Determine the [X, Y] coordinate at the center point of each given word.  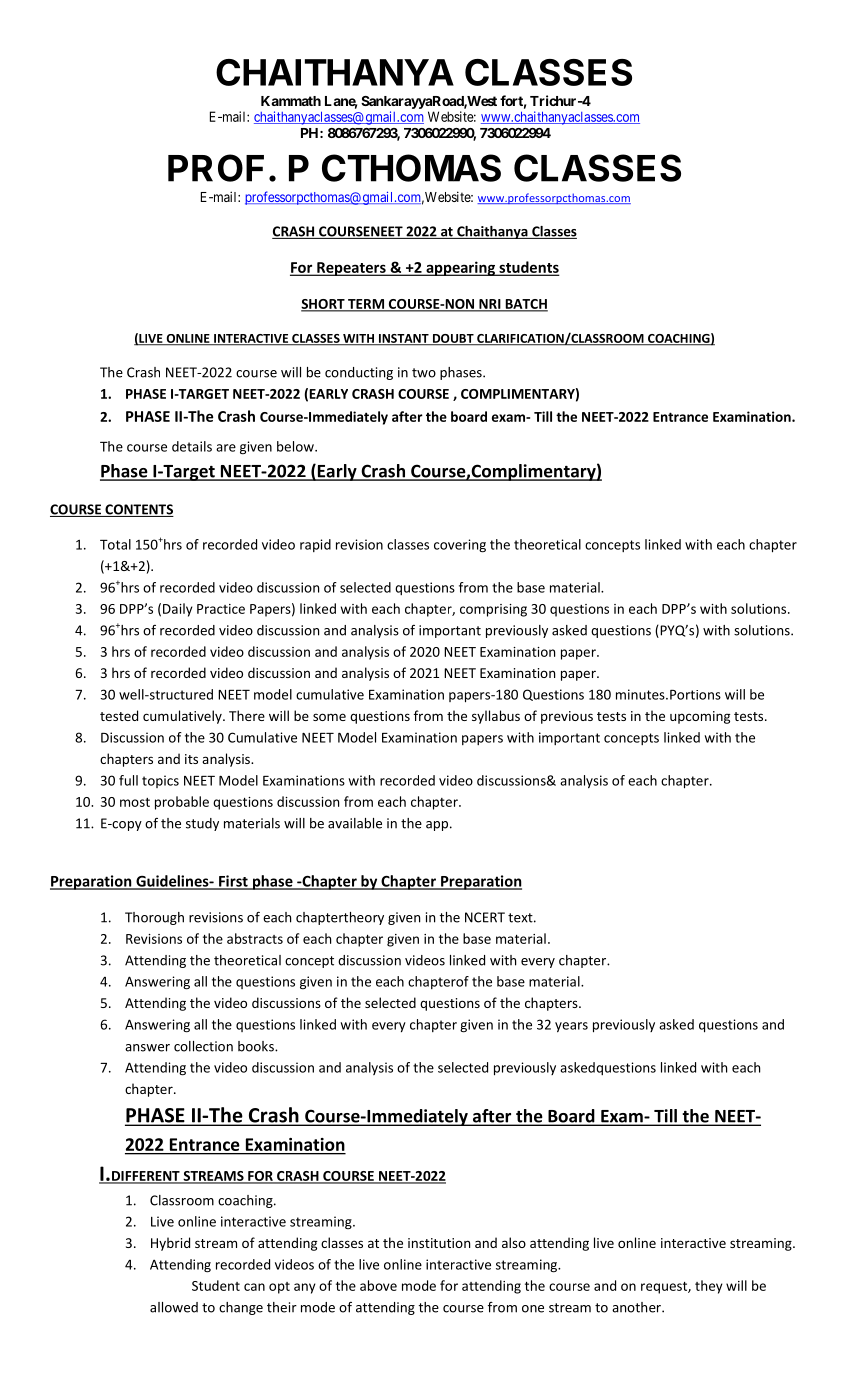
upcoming [700, 717]
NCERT [485, 917]
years [571, 1027]
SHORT [324, 305]
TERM [366, 305]
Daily [178, 610]
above [378, 1285]
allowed [174, 1307]
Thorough [154, 918]
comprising [493, 610]
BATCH [525, 305]
